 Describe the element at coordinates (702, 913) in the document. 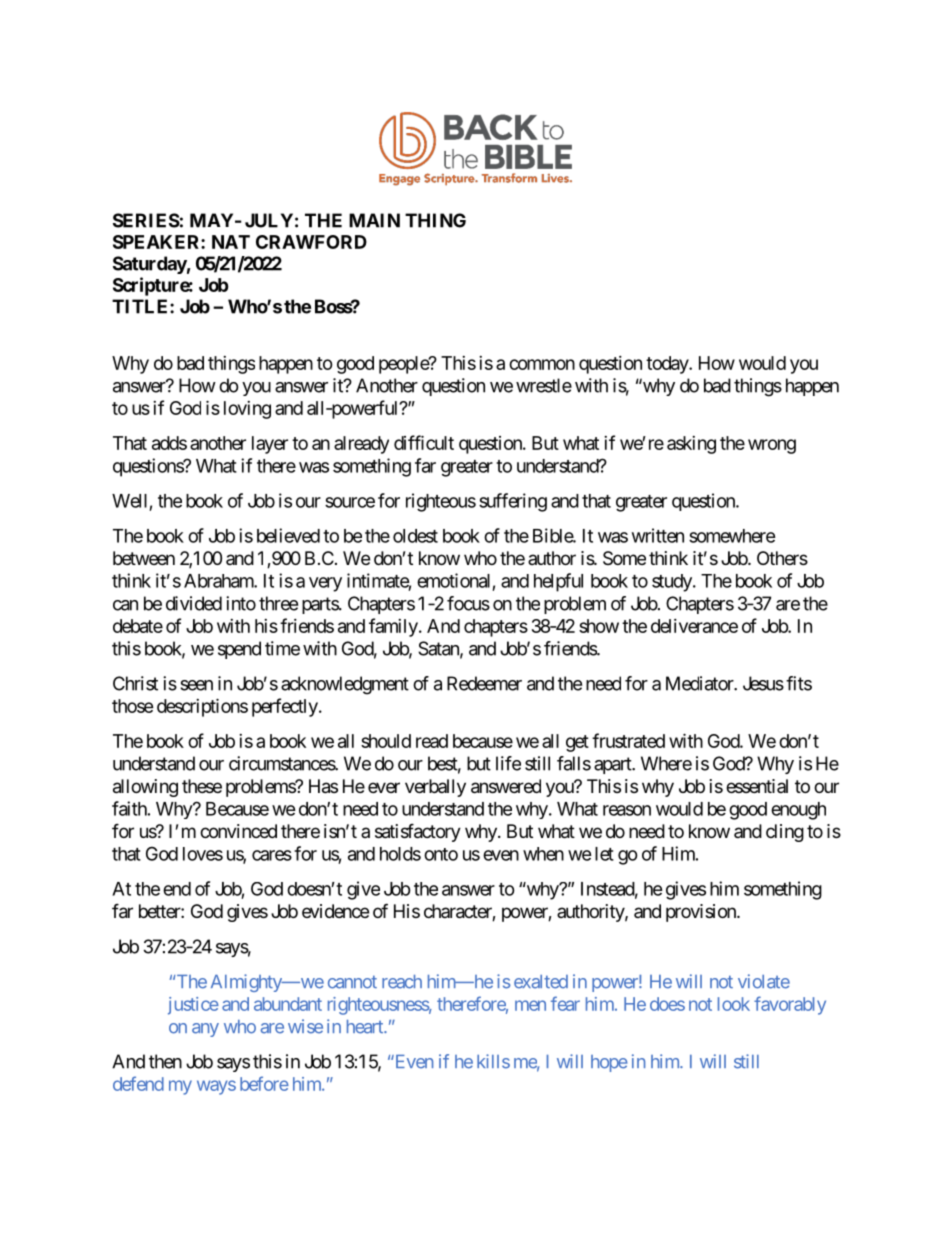

I see `provision` at that location.
